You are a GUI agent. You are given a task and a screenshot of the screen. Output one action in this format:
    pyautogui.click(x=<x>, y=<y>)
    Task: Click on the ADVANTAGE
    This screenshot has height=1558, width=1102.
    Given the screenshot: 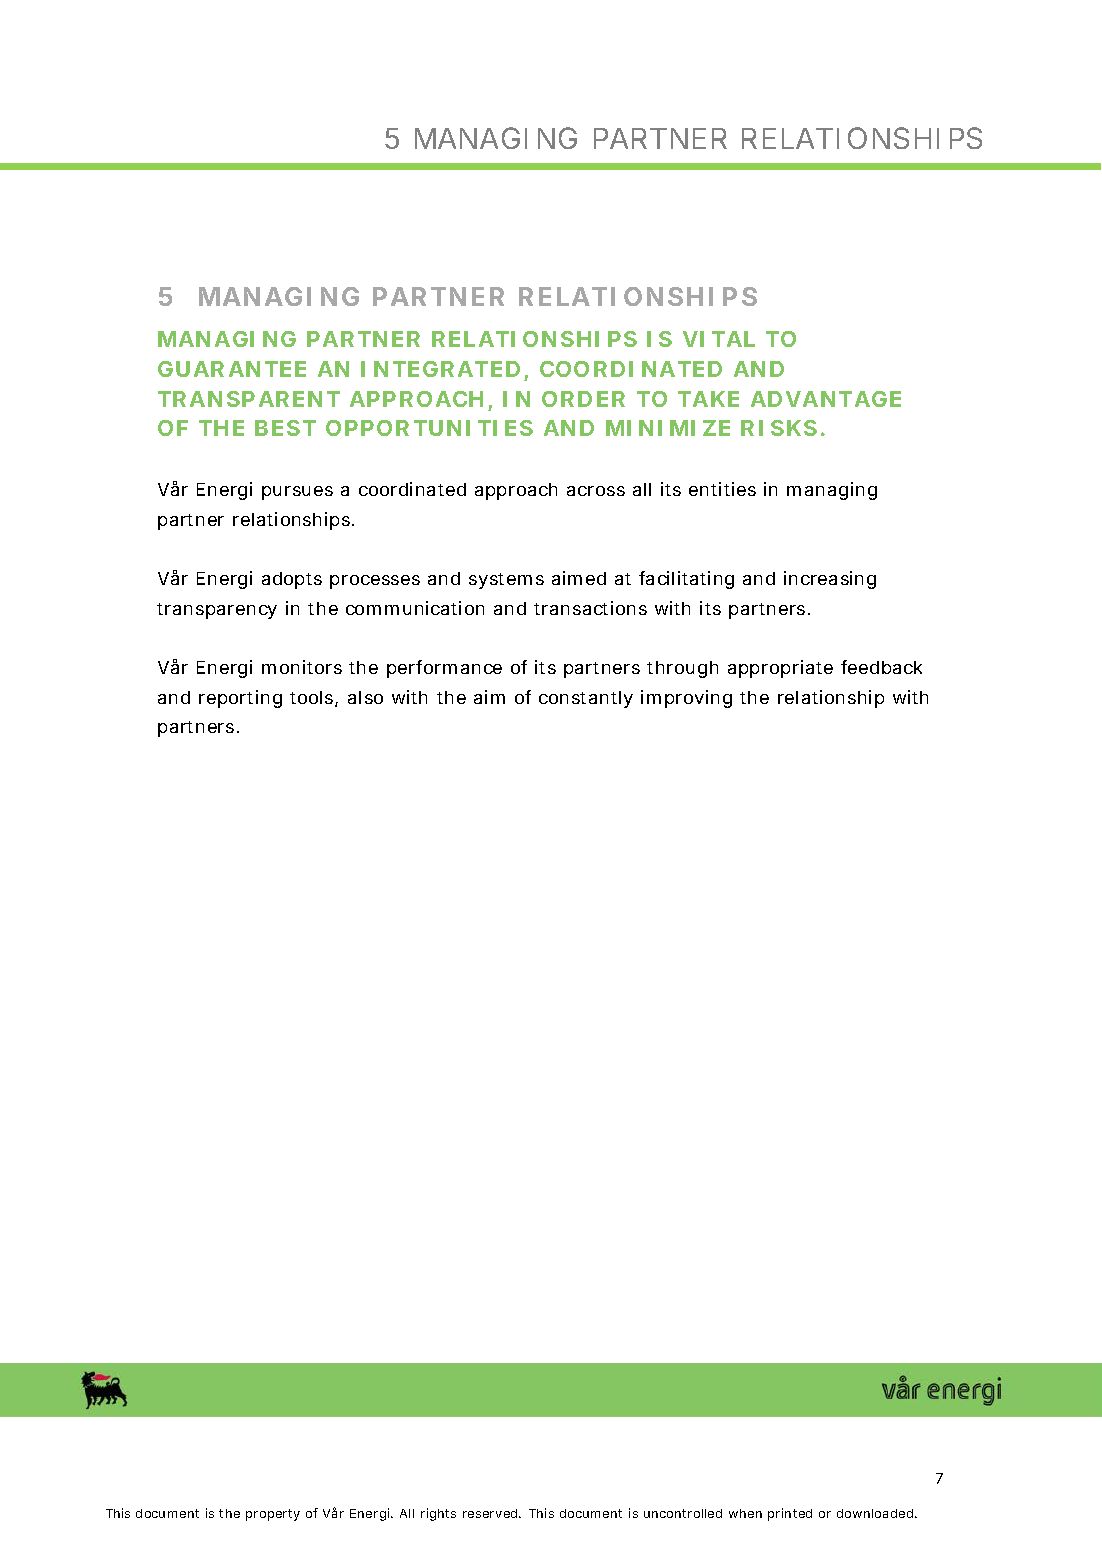 What is the action you would take?
    pyautogui.click(x=826, y=399)
